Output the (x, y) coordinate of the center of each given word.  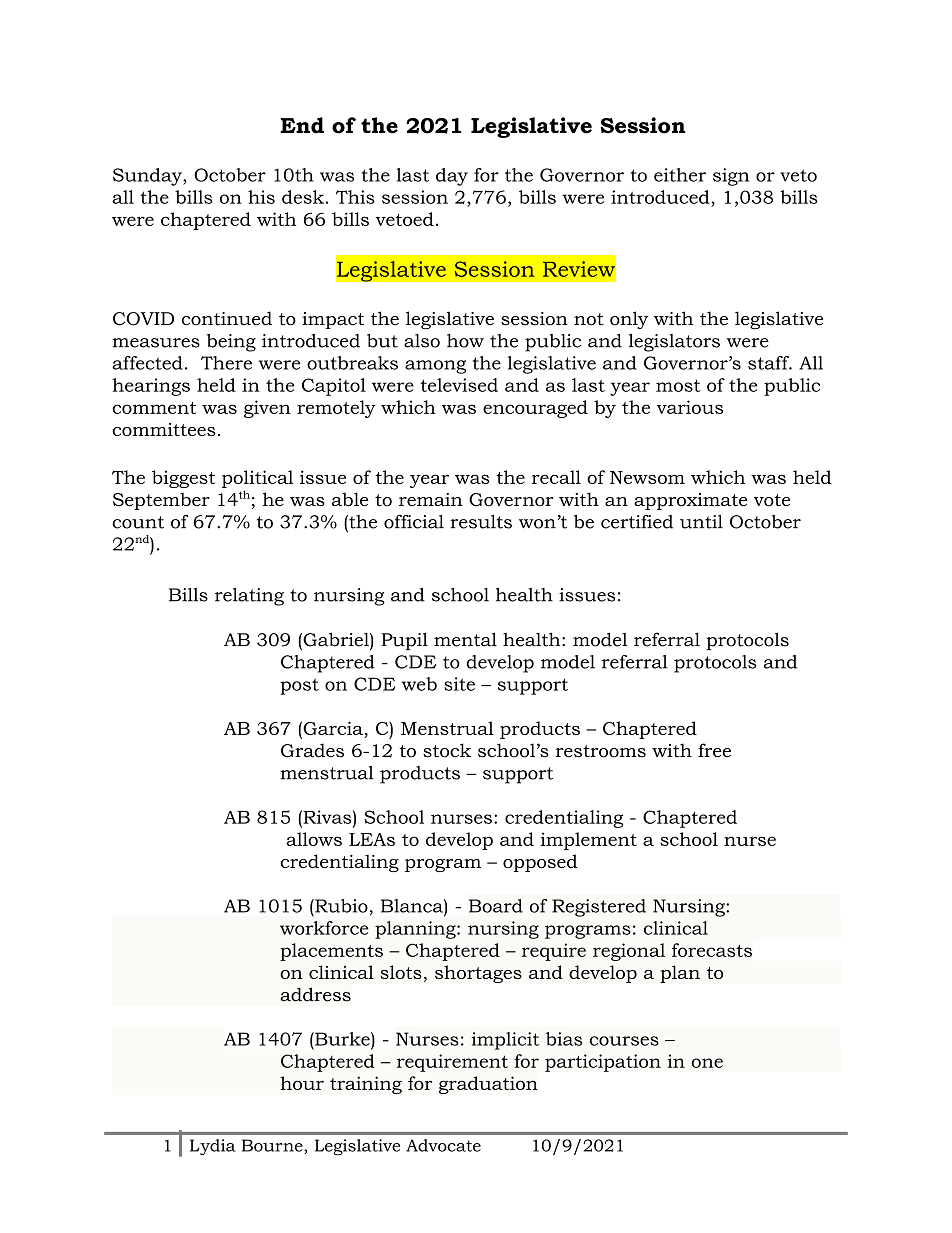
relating (249, 597)
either (680, 175)
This (355, 197)
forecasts (712, 950)
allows (314, 839)
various (690, 407)
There (226, 363)
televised (459, 385)
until (701, 522)
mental (465, 639)
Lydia (213, 1147)
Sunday (148, 177)
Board (496, 906)
